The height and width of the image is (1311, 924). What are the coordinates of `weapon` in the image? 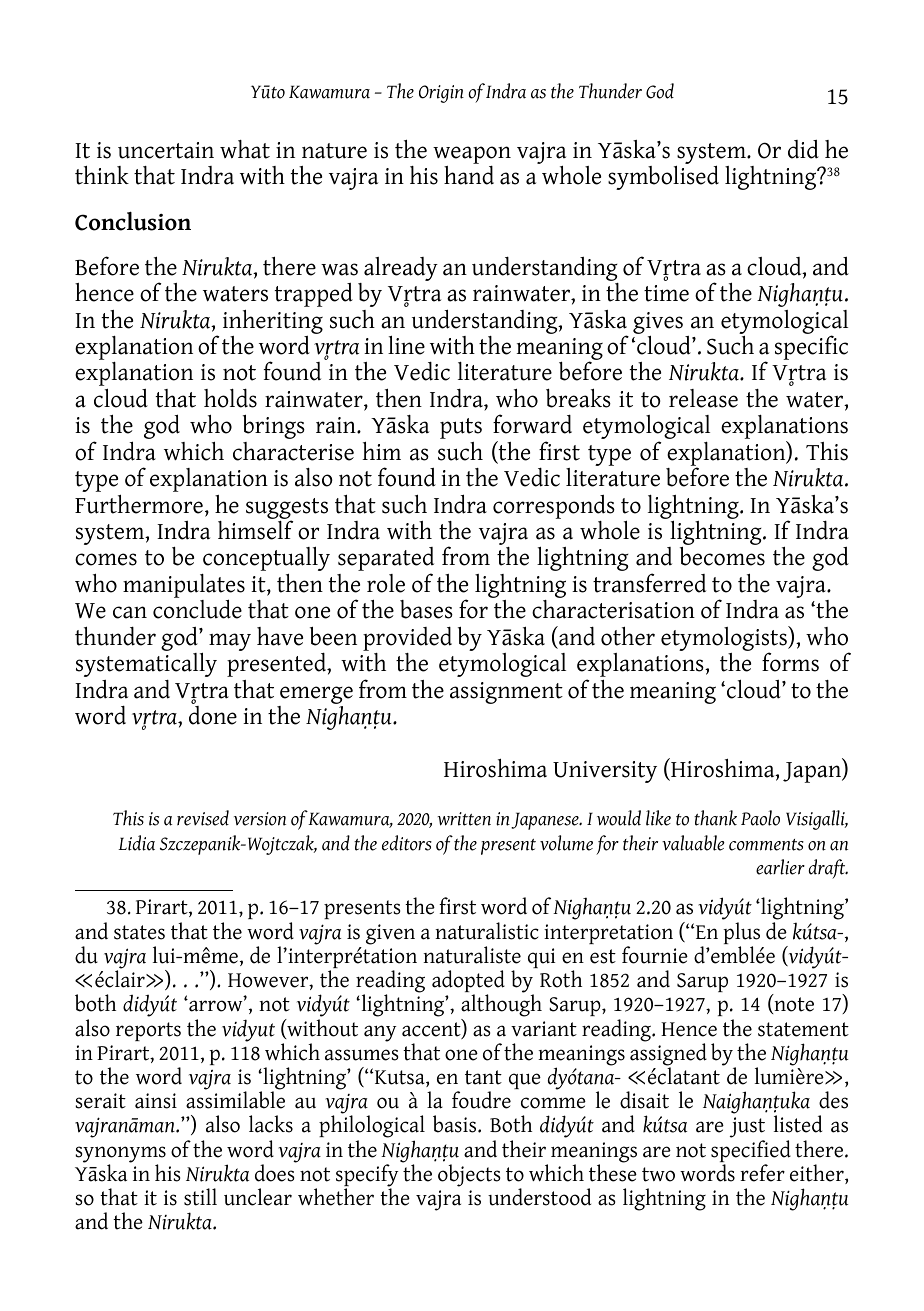 It's located at (472, 156).
